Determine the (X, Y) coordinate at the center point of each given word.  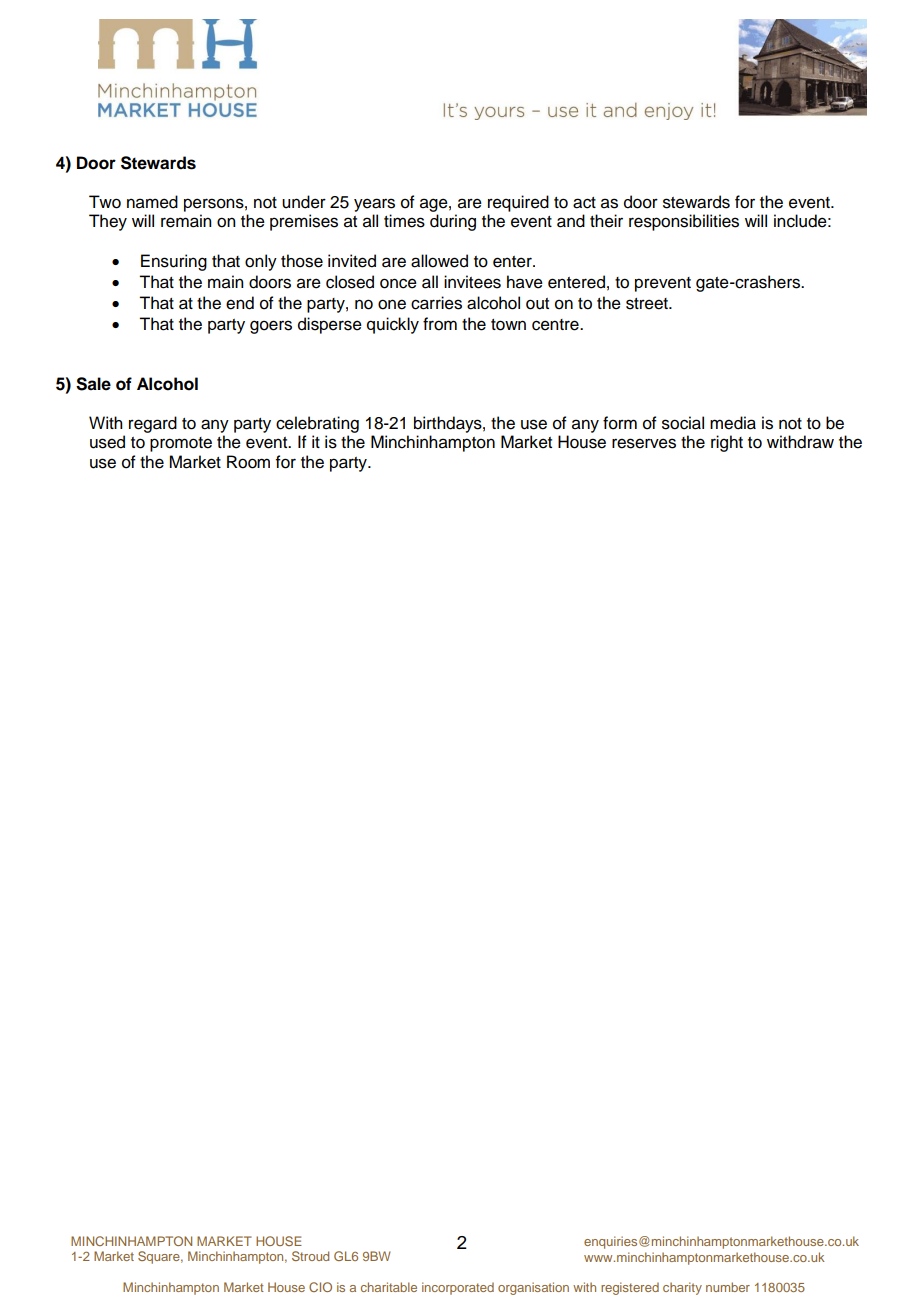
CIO (320, 1287)
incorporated (458, 1288)
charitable (389, 1287)
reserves (644, 443)
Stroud (310, 1256)
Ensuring (174, 262)
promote (181, 444)
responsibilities (684, 222)
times (404, 221)
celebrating (317, 424)
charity (682, 1288)
